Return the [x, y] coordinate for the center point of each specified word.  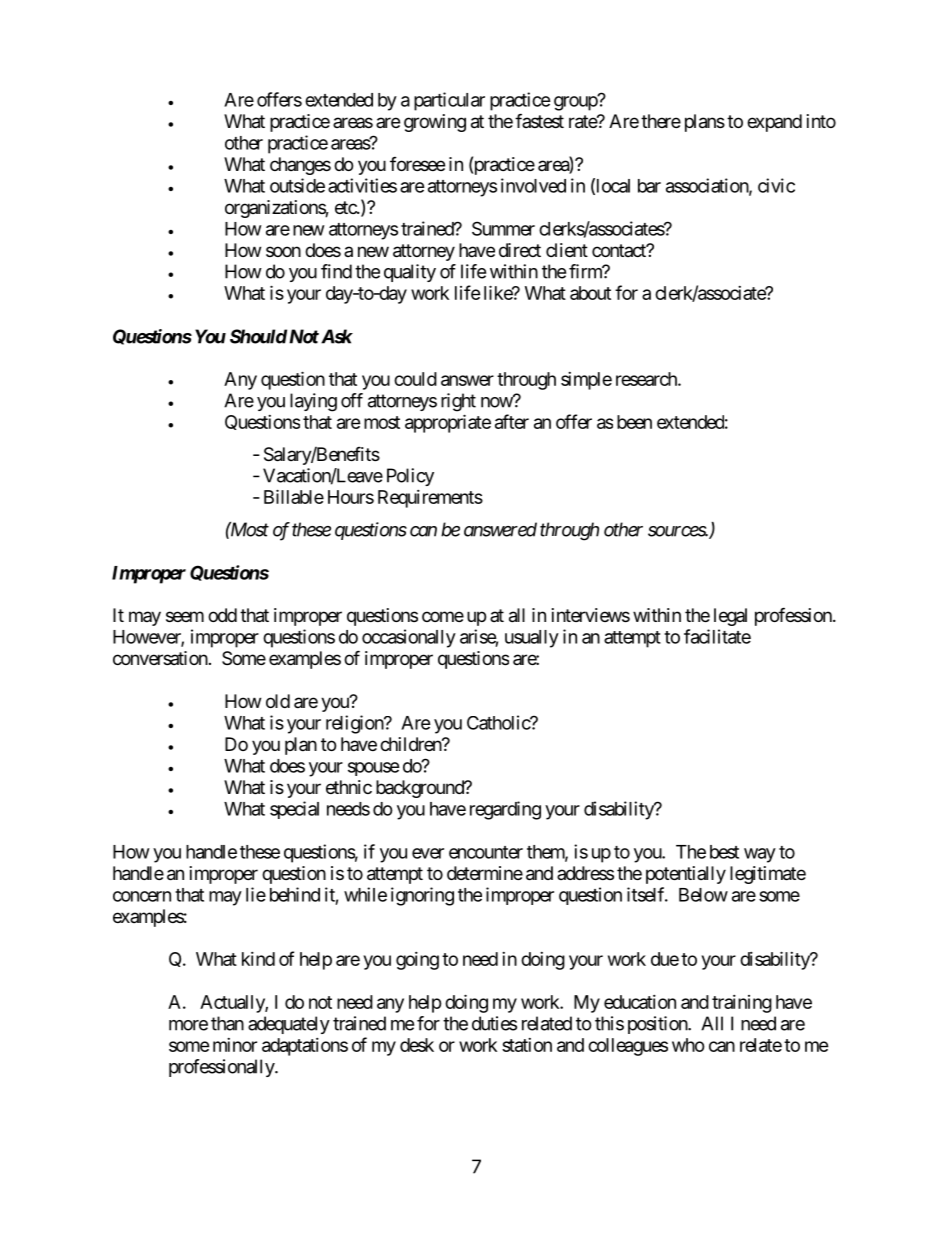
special [294, 810]
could [415, 379]
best [724, 852]
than [227, 1023]
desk [417, 1045]
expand [774, 123]
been [634, 422]
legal [730, 617]
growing [435, 123]
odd [222, 615]
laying [313, 402]
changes [300, 166]
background [421, 789]
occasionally [409, 638]
